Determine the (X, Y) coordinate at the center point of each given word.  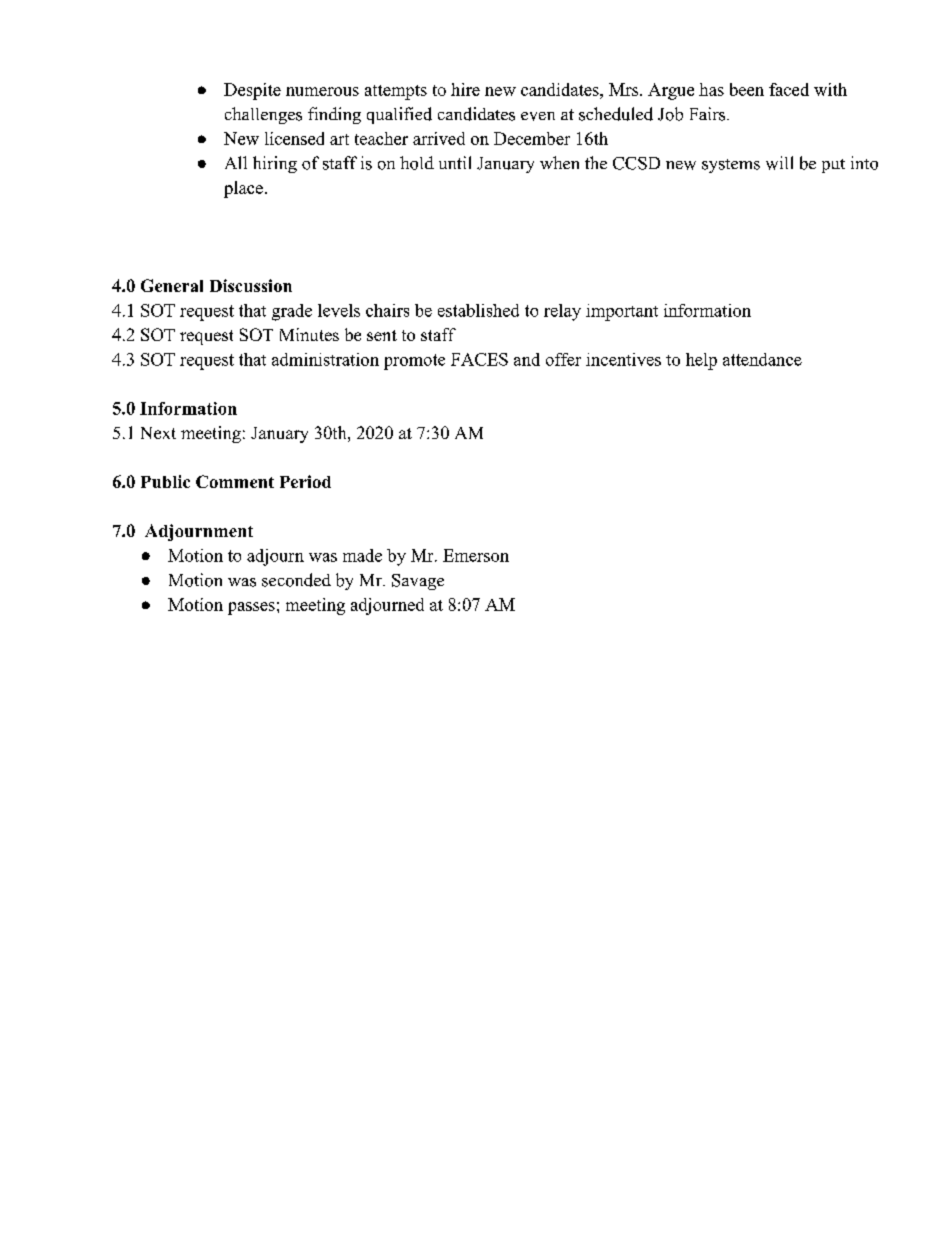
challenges (263, 115)
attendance (762, 359)
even (538, 116)
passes (251, 608)
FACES (479, 359)
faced (789, 89)
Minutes (309, 334)
